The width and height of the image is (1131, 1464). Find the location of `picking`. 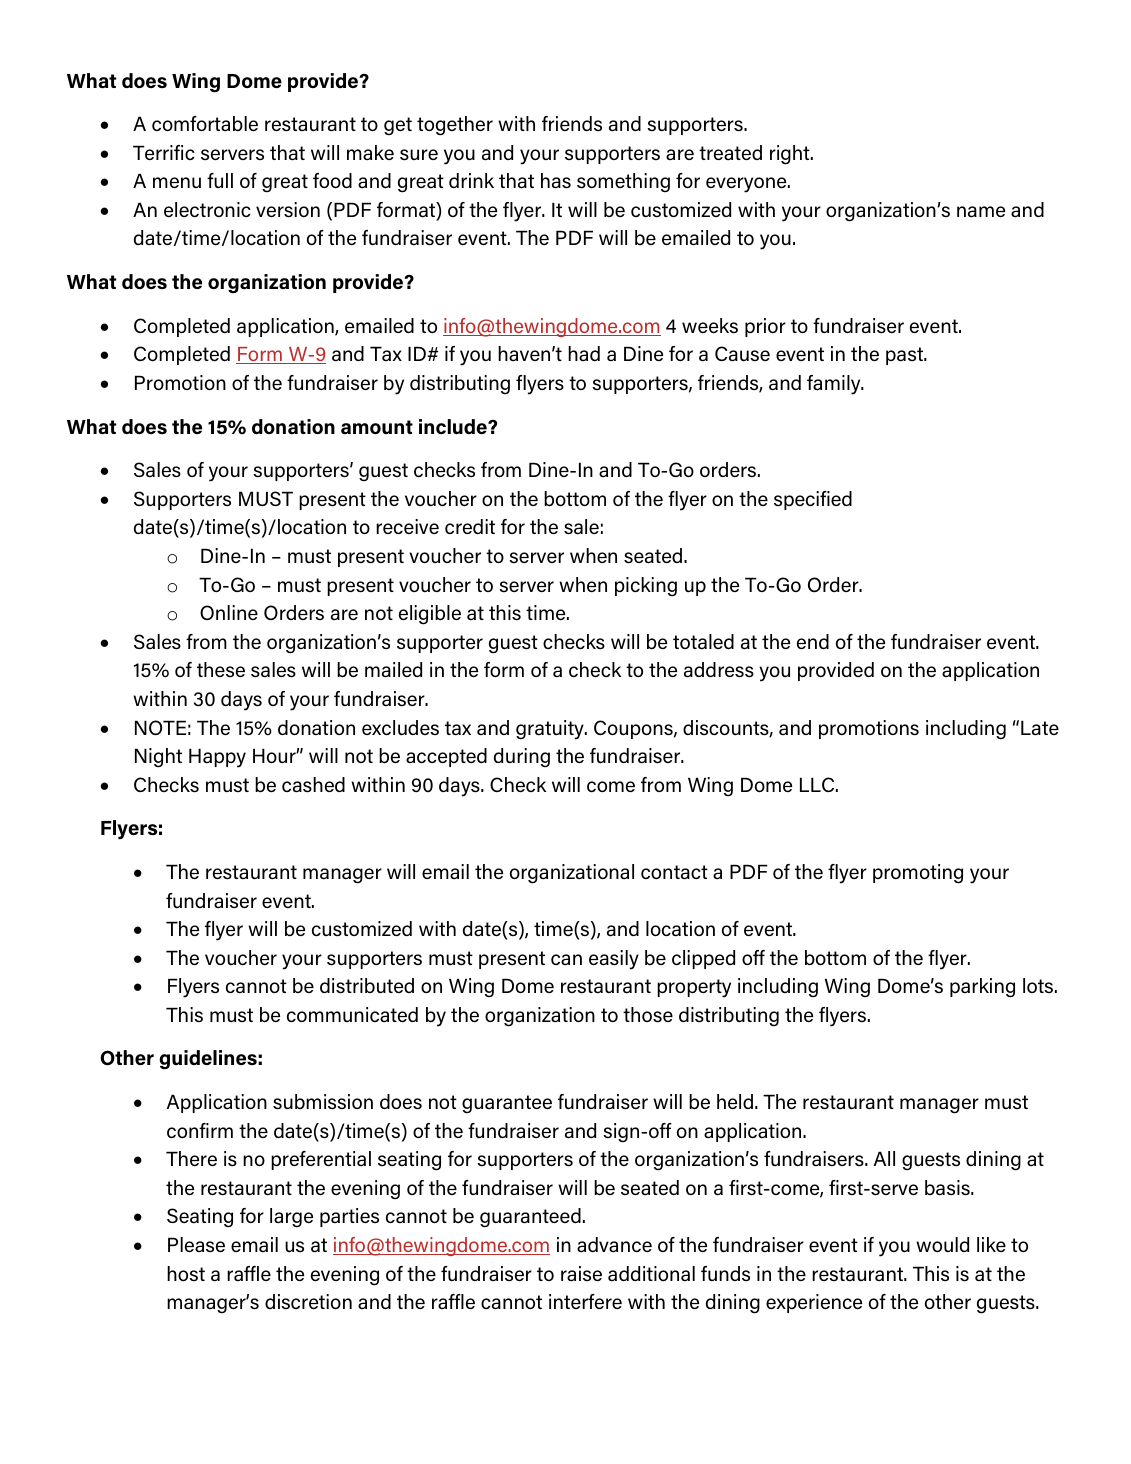

picking is located at coordinates (646, 587).
